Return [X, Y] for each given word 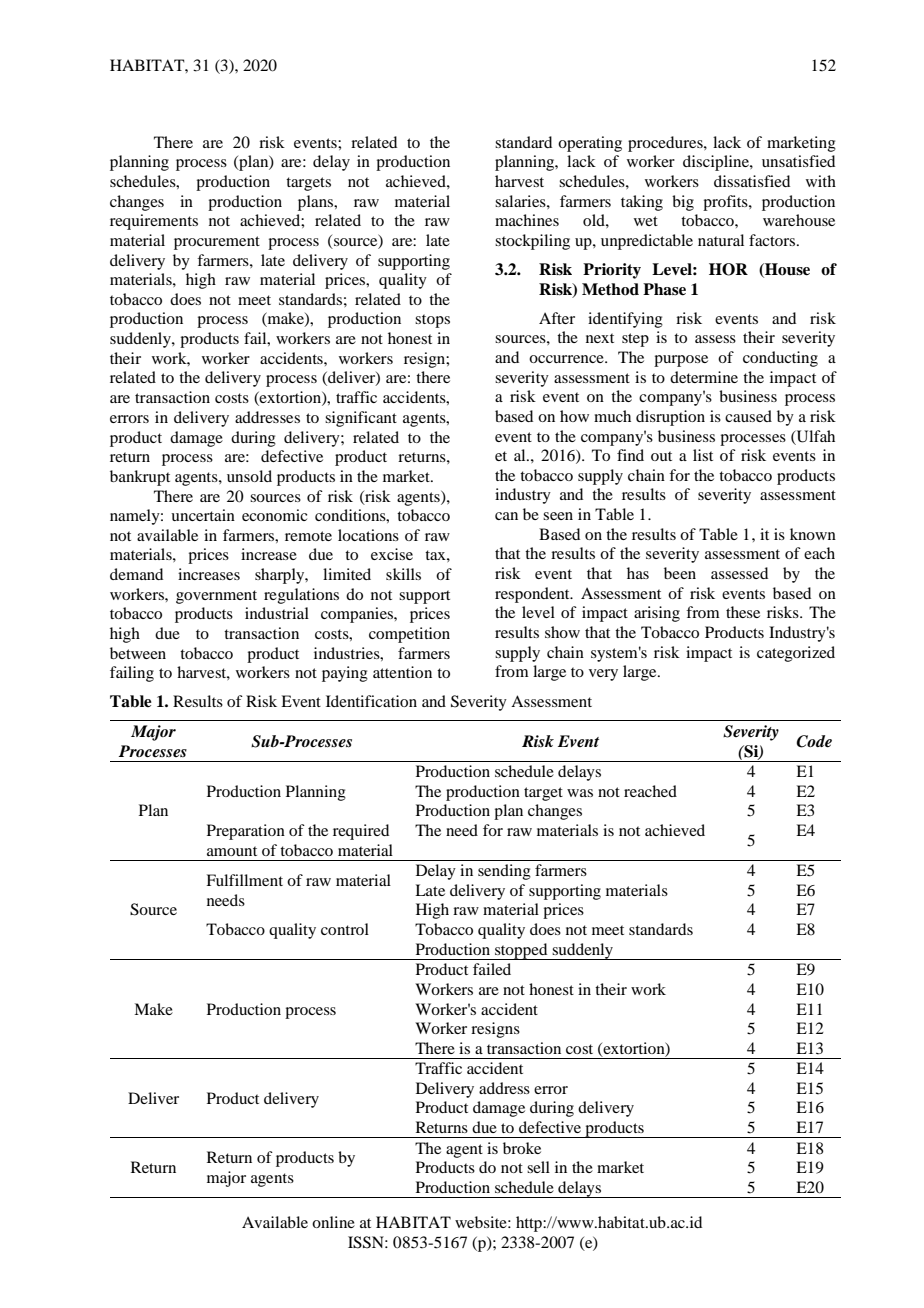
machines [527, 220]
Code [814, 741]
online [333, 1222]
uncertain [203, 515]
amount [232, 851]
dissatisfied [752, 181]
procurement [217, 243]
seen [558, 516]
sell [538, 1167]
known [813, 534]
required [361, 832]
